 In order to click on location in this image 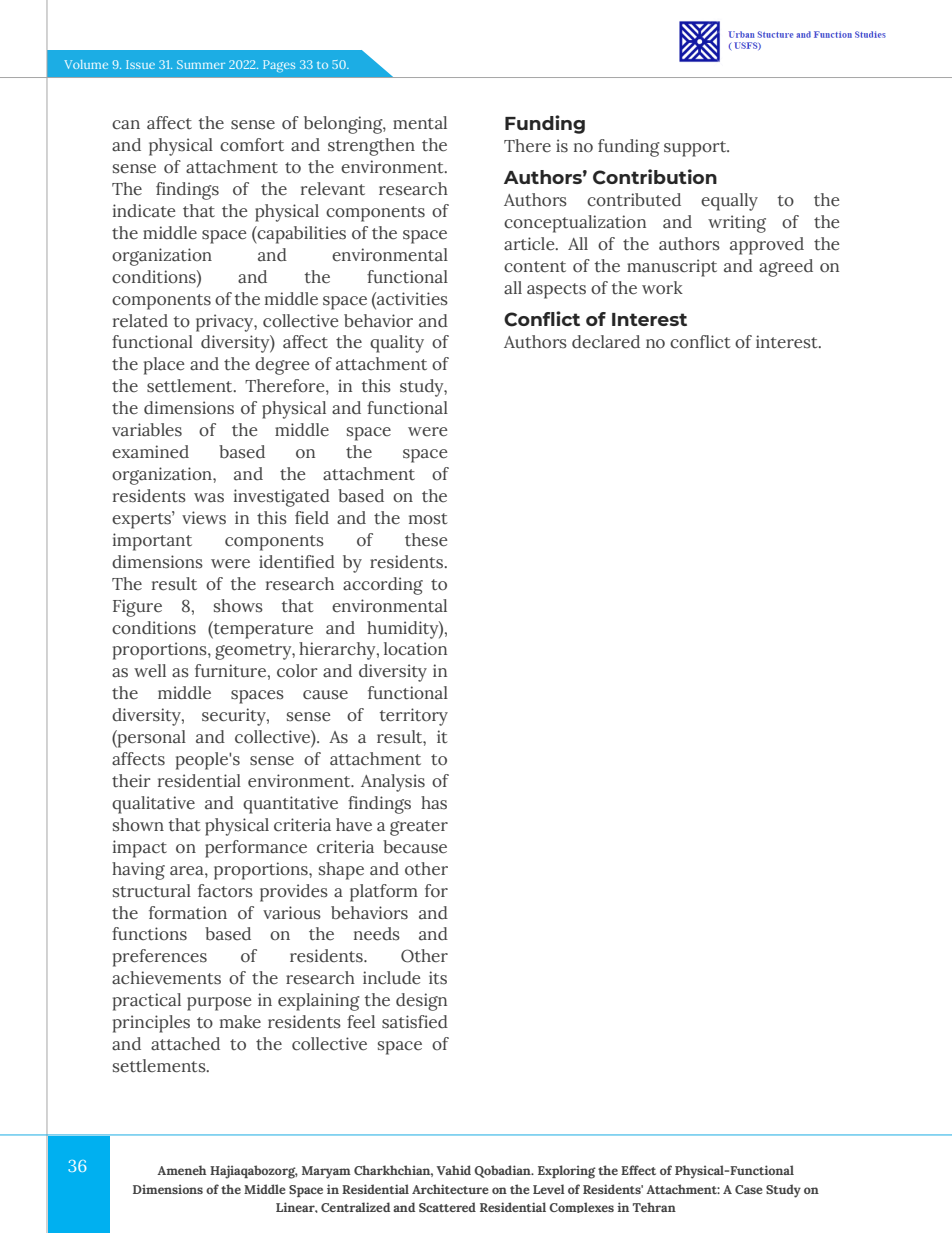, I will do `click(415, 649)`.
